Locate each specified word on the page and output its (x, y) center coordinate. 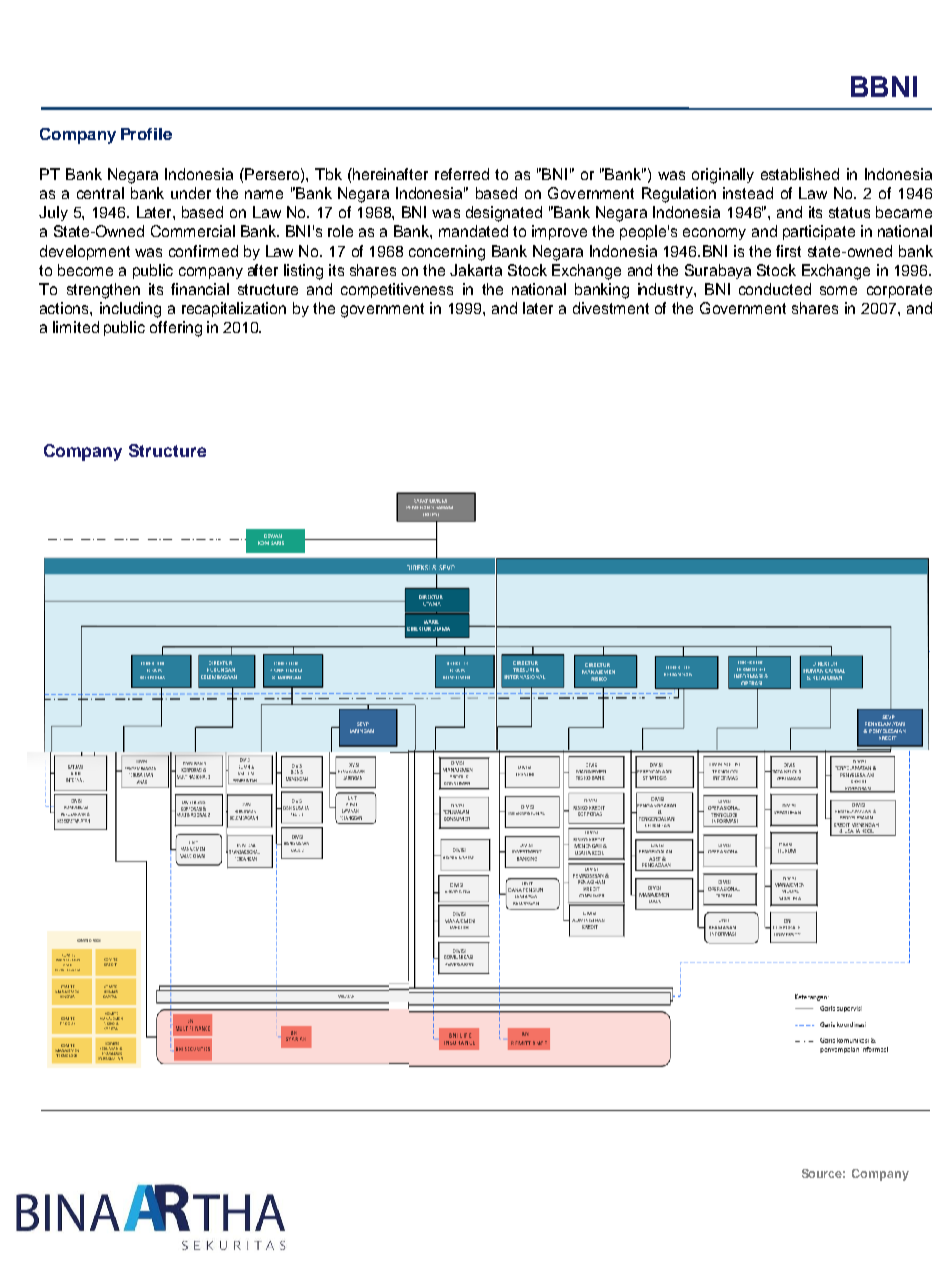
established (800, 174)
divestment (611, 308)
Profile (146, 134)
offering (176, 329)
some (838, 290)
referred (462, 174)
